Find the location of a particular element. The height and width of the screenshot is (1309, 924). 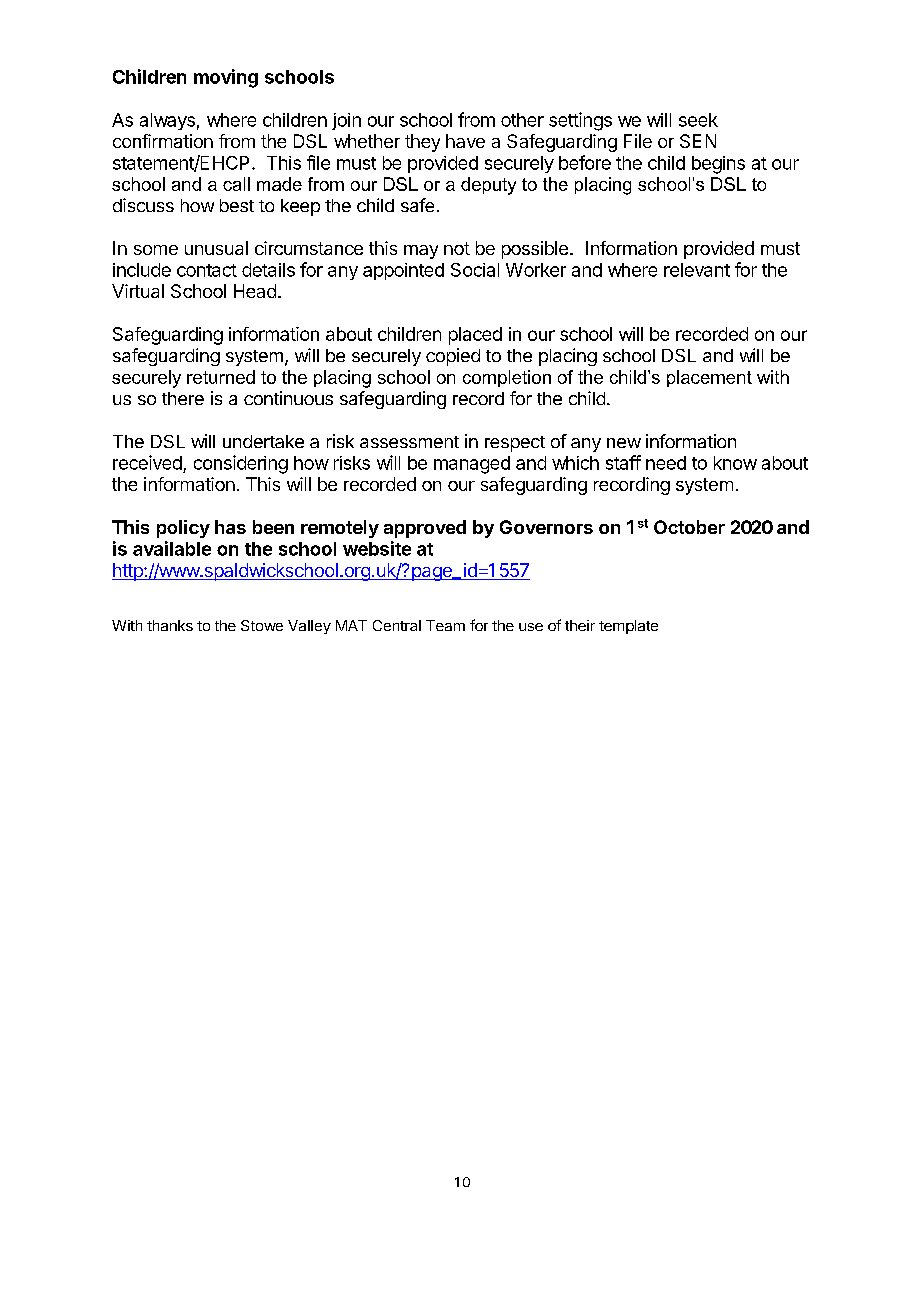

Team is located at coordinates (445, 625).
